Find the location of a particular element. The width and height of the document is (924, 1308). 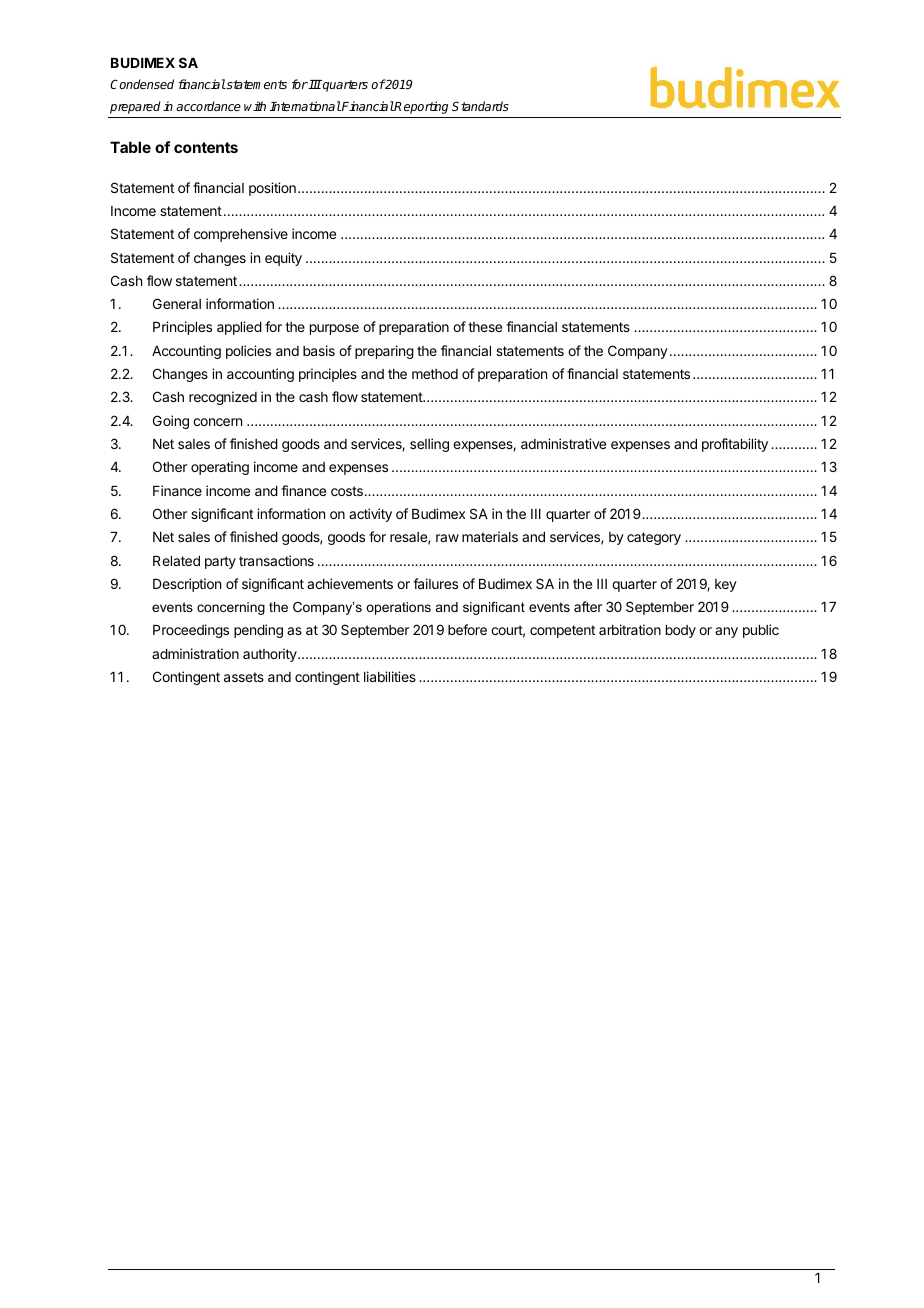

accordance is located at coordinates (208, 106).
